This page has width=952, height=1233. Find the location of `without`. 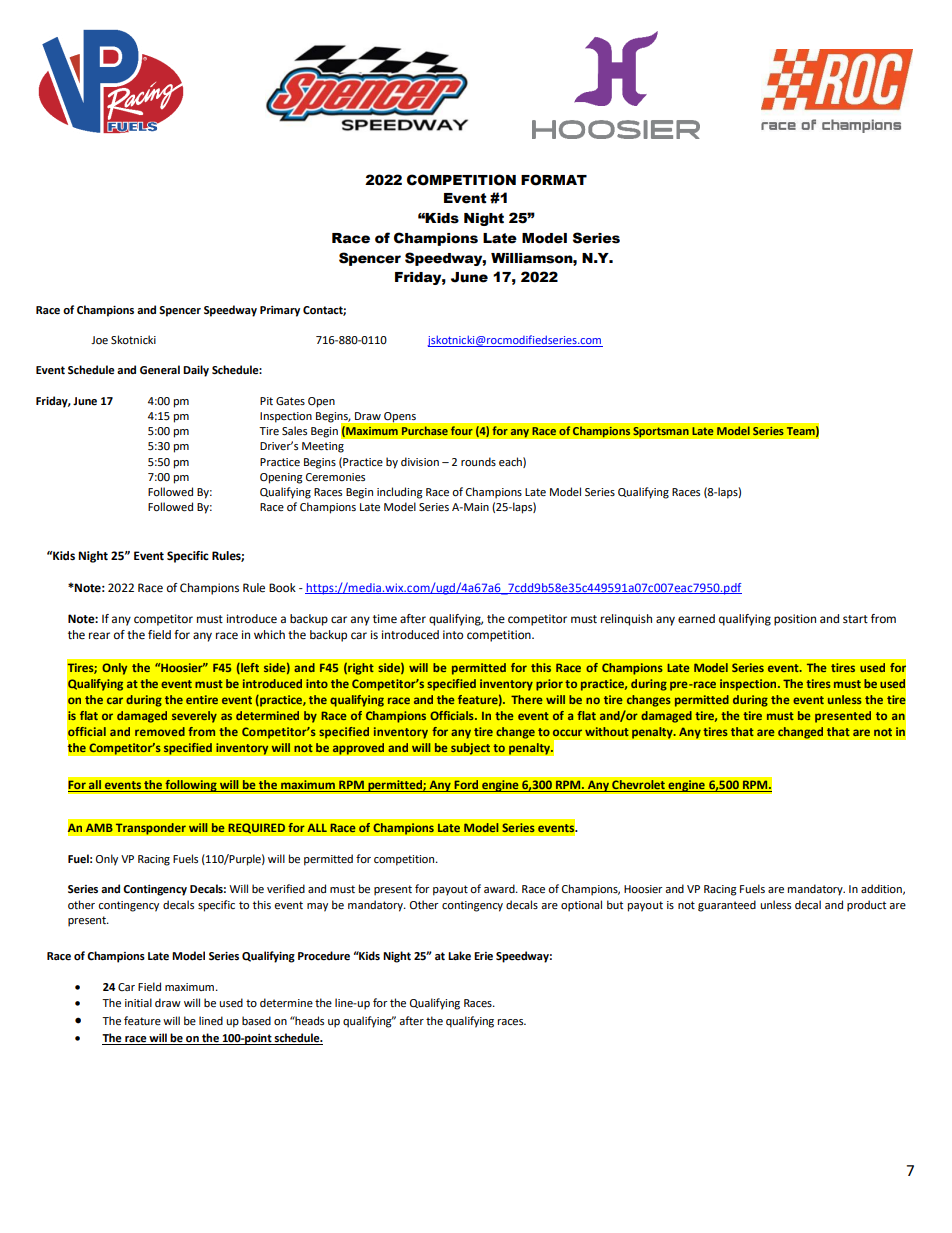

without is located at coordinates (607, 731).
